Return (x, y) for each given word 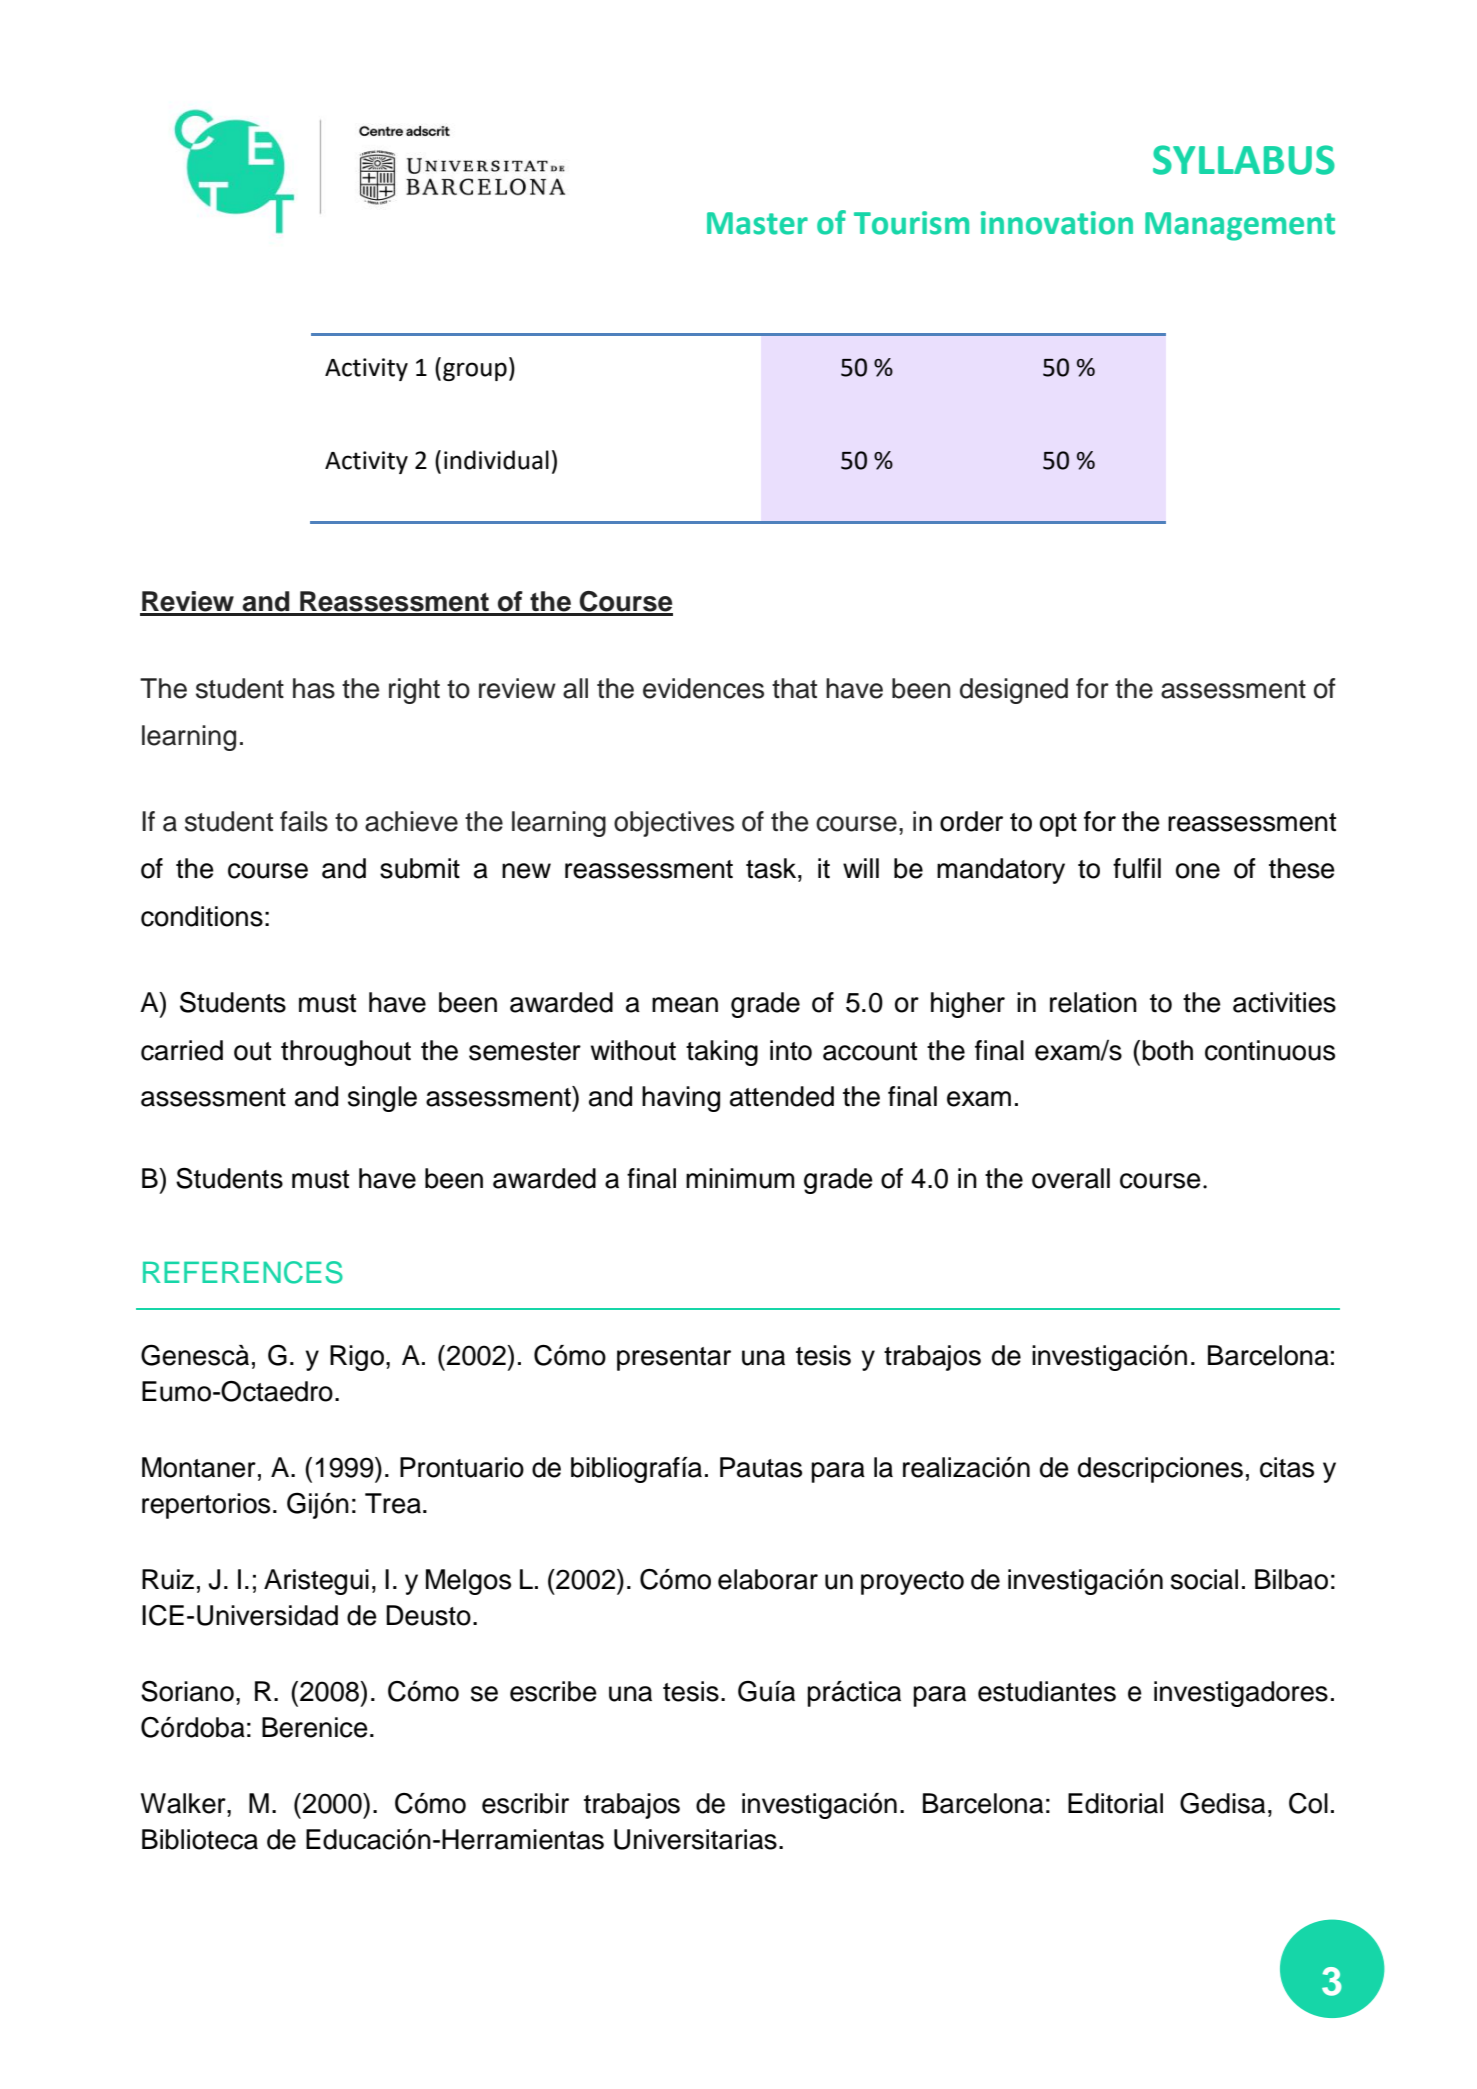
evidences (703, 688)
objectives (674, 824)
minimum (740, 1178)
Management (1240, 226)
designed (1014, 691)
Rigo (357, 1358)
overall (1071, 1178)
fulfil (1137, 868)
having (681, 1099)
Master (757, 223)
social (1204, 1579)
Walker (184, 1803)
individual (496, 460)
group (475, 371)
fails (304, 821)
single (382, 1099)
